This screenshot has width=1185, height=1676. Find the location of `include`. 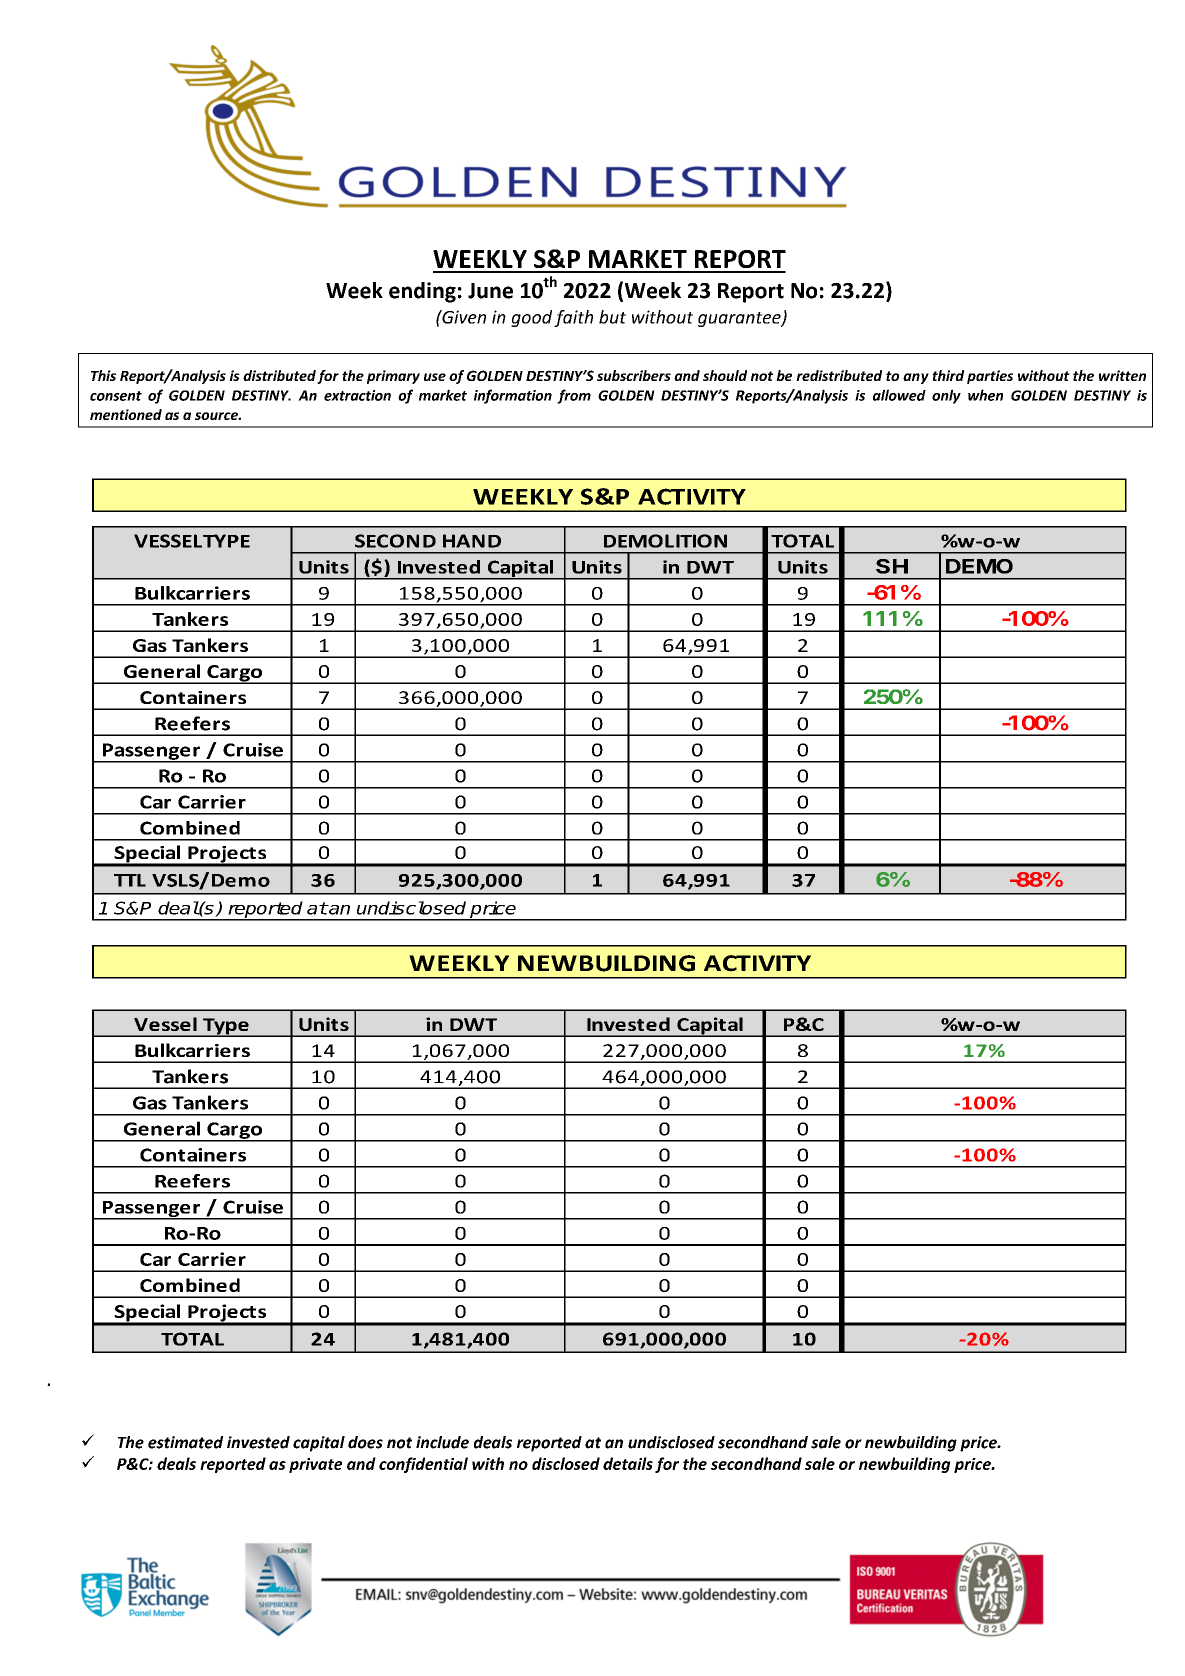

include is located at coordinates (442, 1442).
